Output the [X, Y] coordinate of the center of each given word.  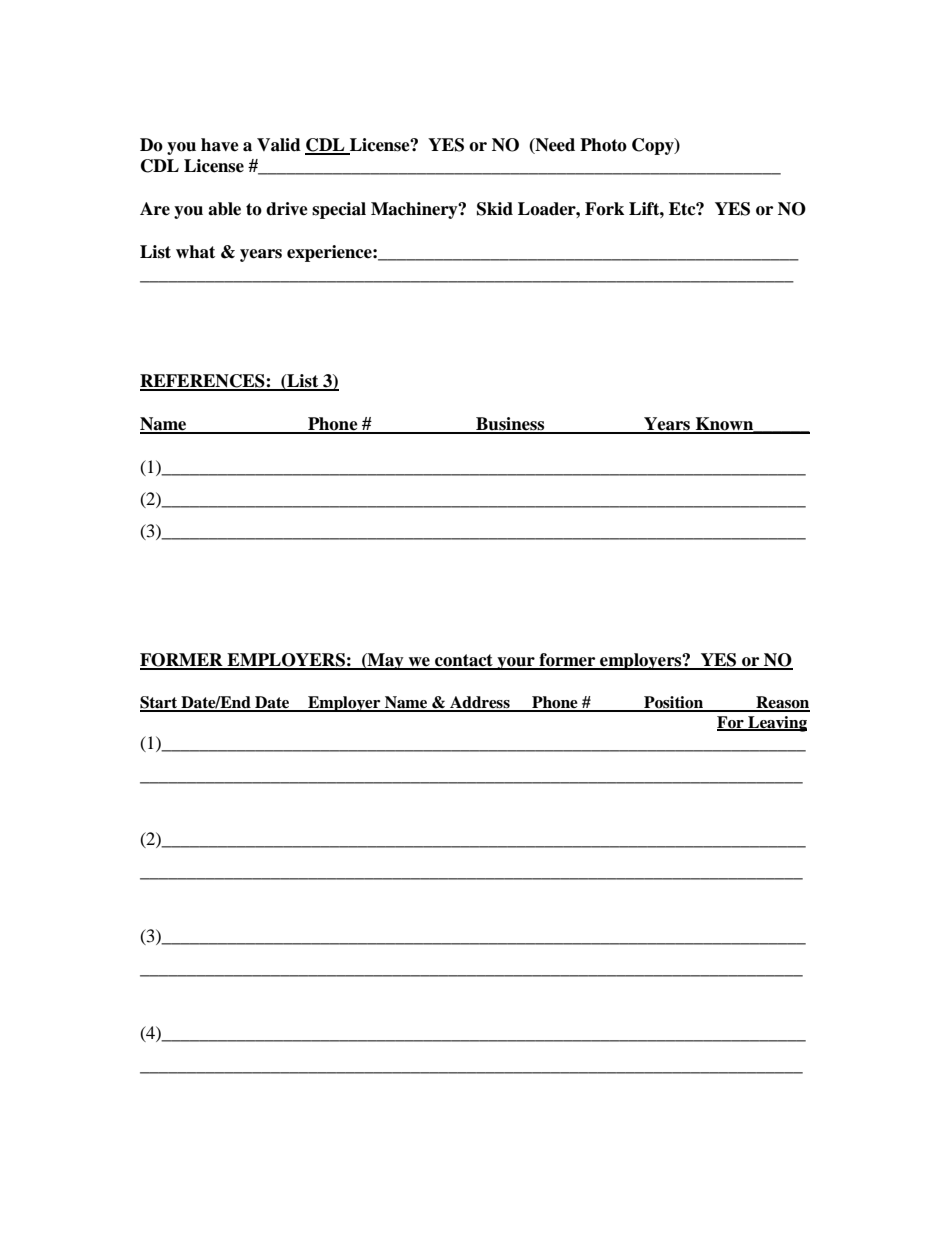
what [195, 252]
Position [673, 703]
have [220, 145]
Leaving [776, 724]
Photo [603, 145]
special [339, 210]
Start [160, 703]
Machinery [415, 210]
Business [510, 425]
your [516, 663]
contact [464, 661]
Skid [495, 209]
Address [480, 703]
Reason [782, 703]
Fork [604, 209]
